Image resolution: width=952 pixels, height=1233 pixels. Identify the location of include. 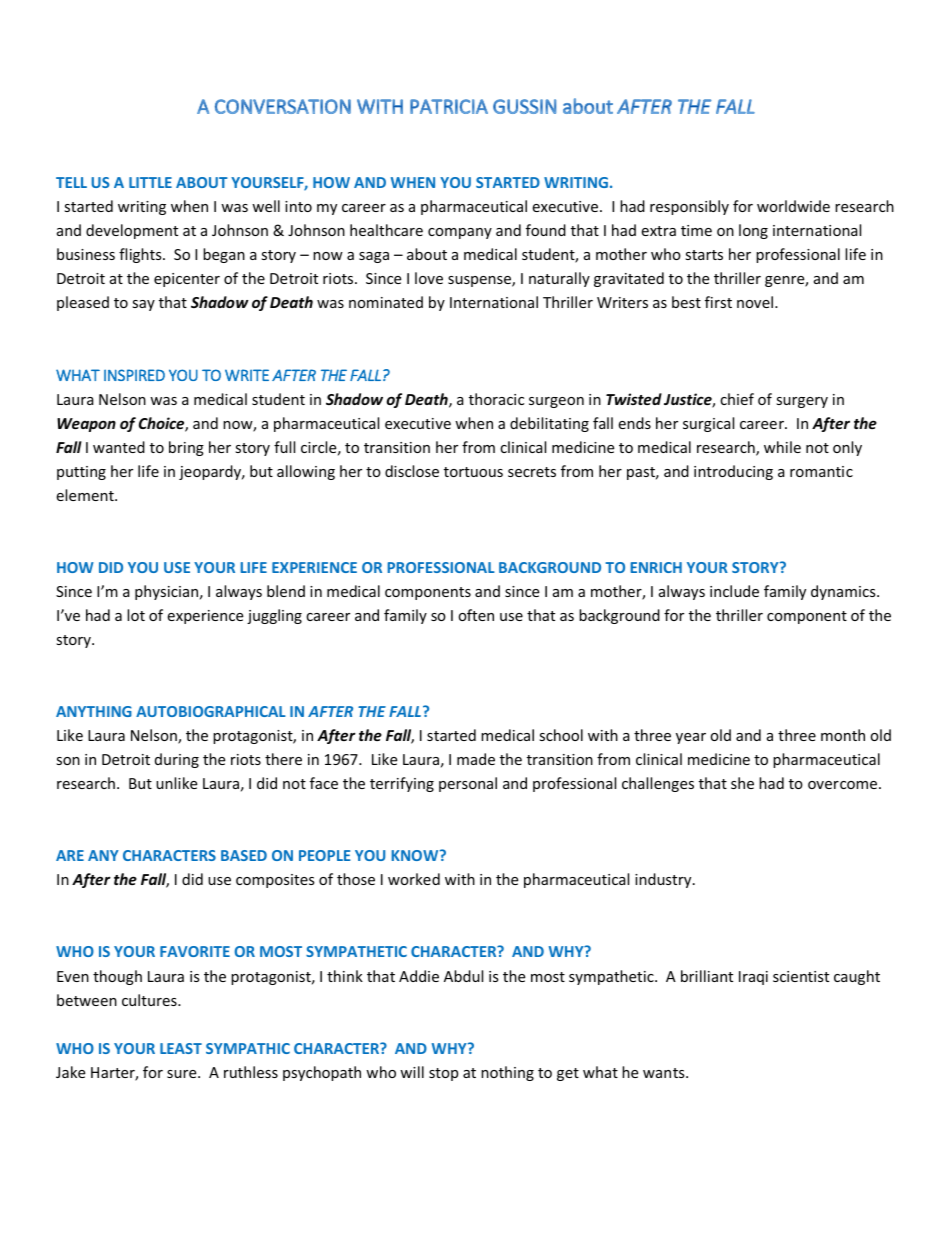
(734, 591).
